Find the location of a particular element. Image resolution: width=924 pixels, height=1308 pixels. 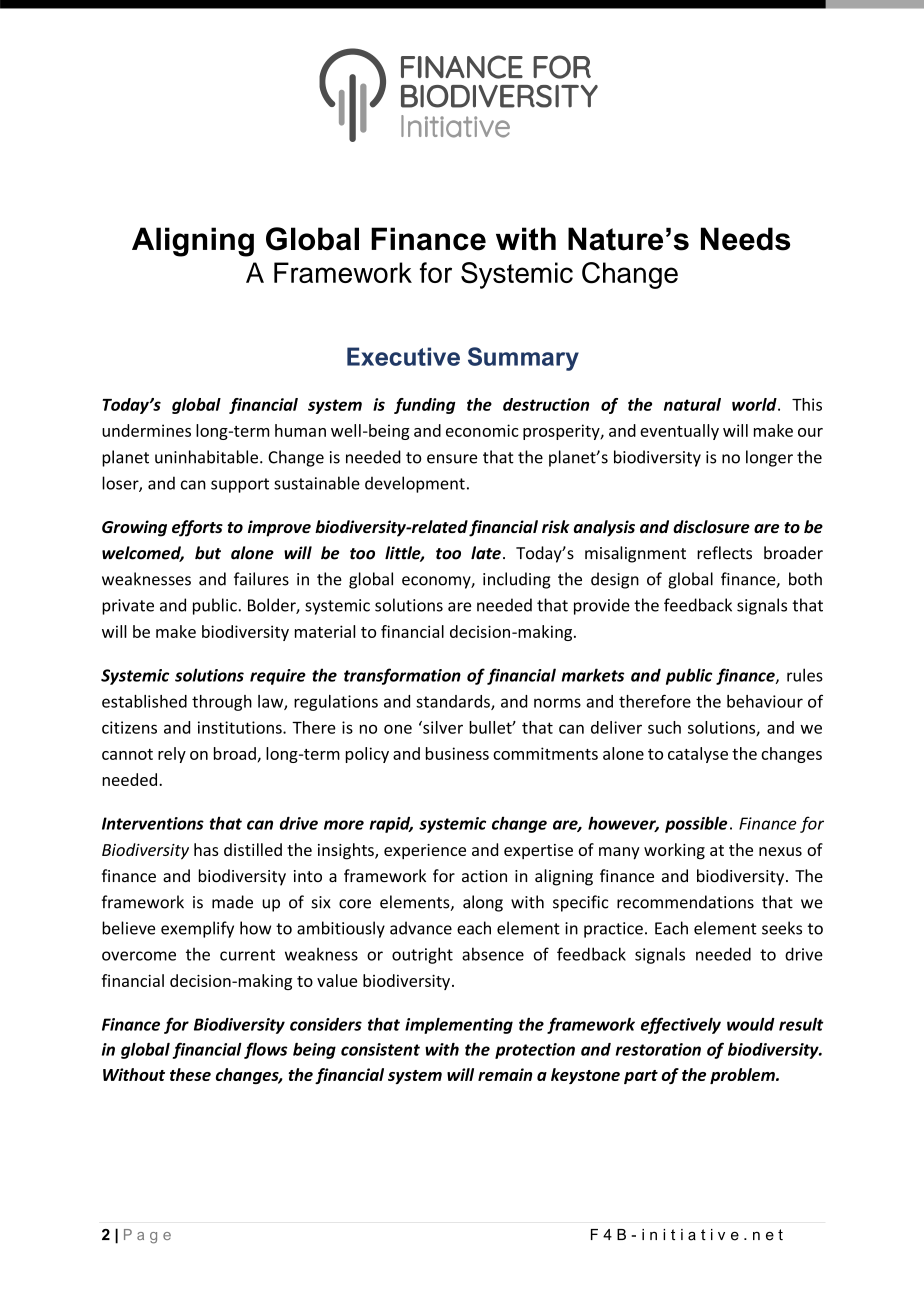

action is located at coordinates (484, 876).
